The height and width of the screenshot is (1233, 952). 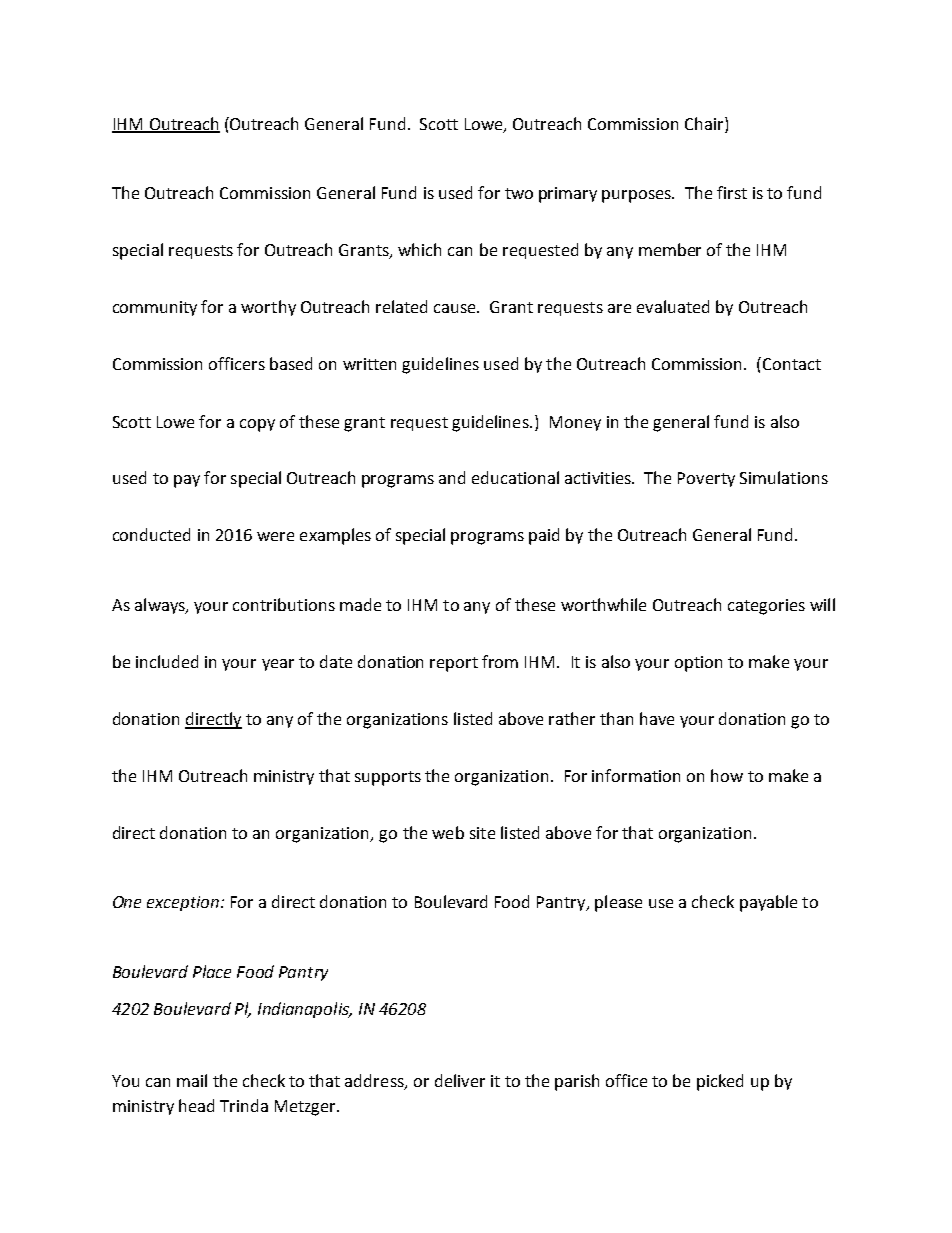 I want to click on contributions, so click(x=284, y=604).
